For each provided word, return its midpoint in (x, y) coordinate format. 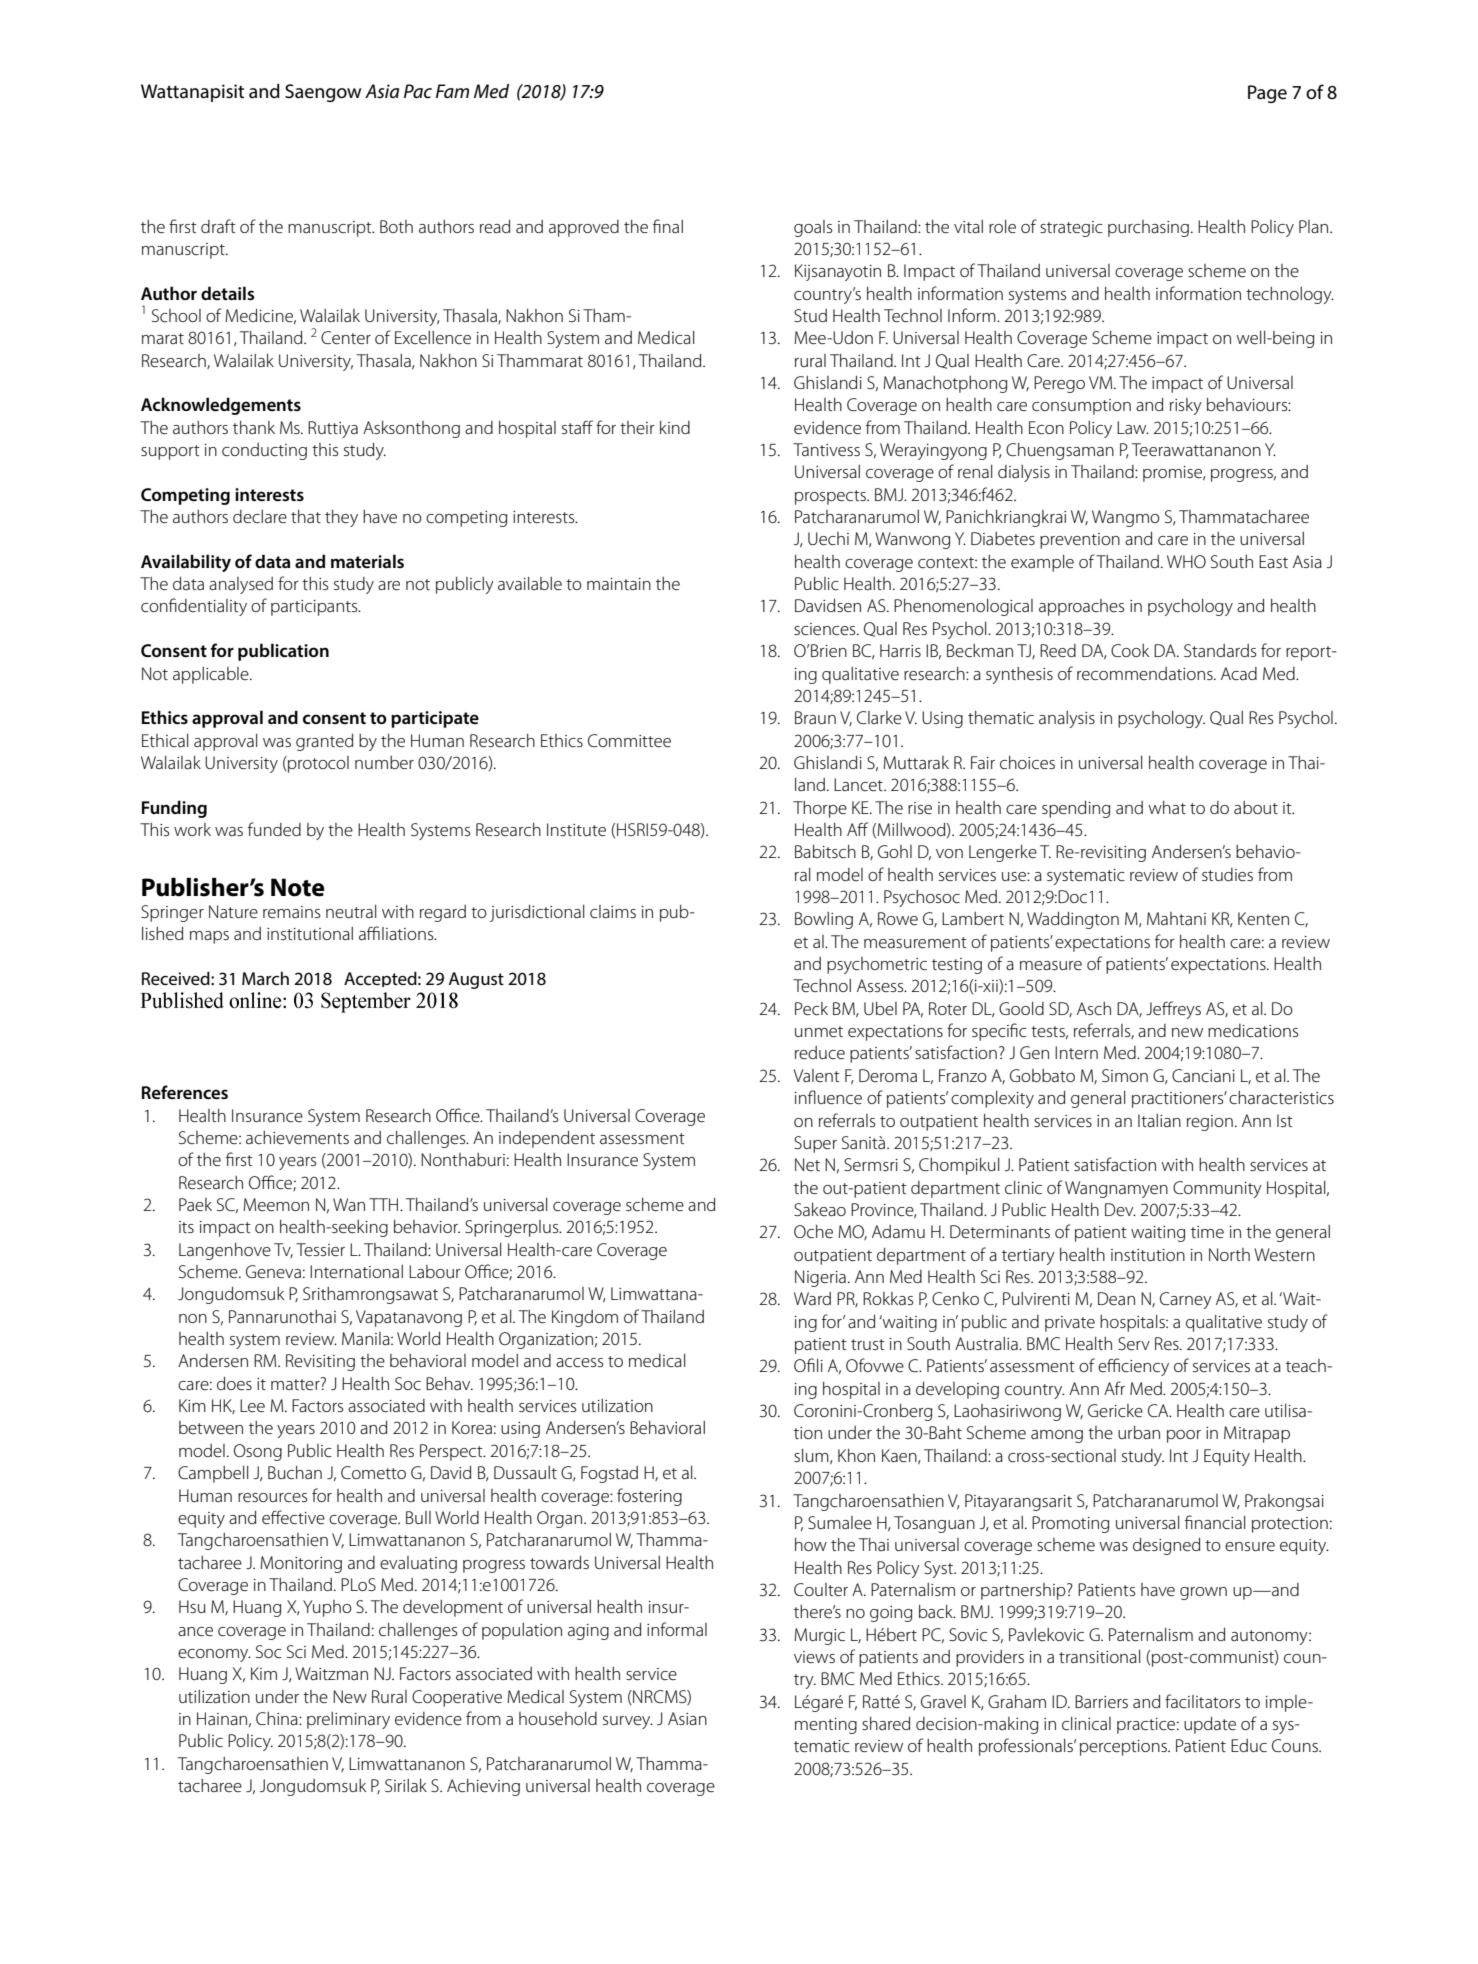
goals (813, 228)
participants (315, 608)
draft (218, 226)
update (1210, 1725)
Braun (815, 717)
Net (807, 1164)
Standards (1220, 650)
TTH (385, 1204)
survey (628, 1722)
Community (1217, 1189)
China (278, 1718)
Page (1267, 94)
